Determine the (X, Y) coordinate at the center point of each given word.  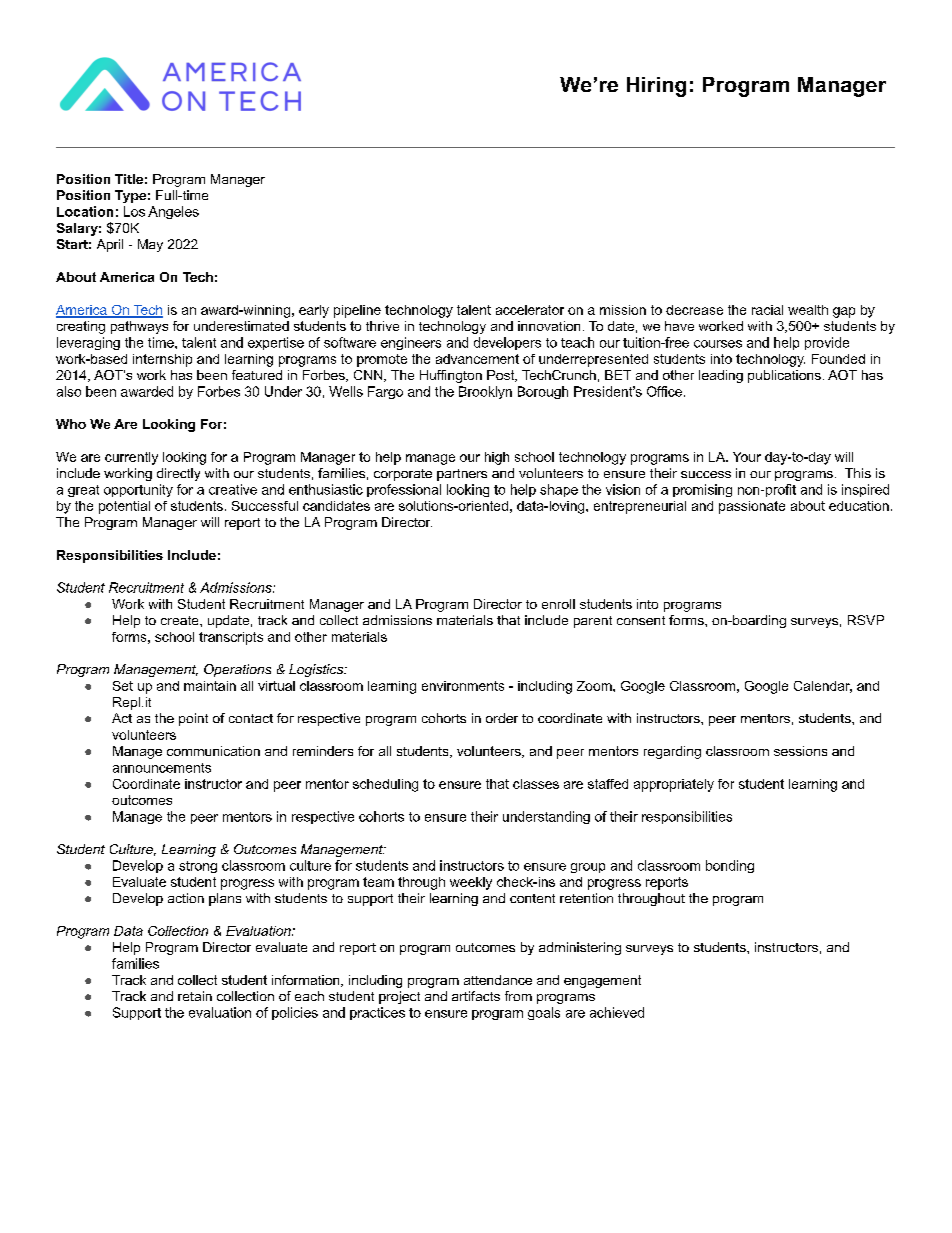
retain (195, 996)
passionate (752, 507)
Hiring (656, 87)
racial (767, 310)
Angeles (173, 212)
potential (124, 507)
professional (404, 490)
